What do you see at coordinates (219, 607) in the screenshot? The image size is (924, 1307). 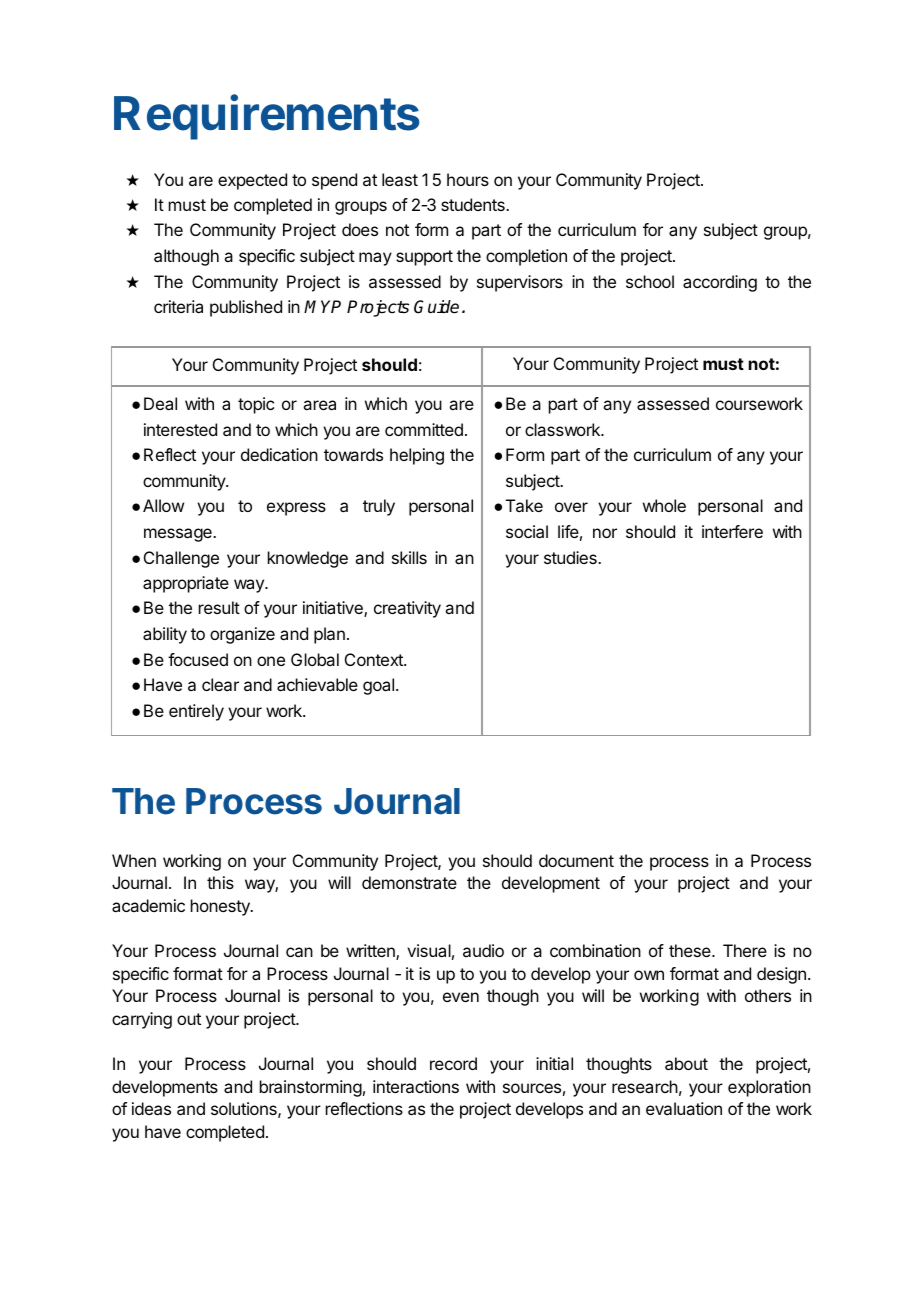 I see `result` at bounding box center [219, 607].
